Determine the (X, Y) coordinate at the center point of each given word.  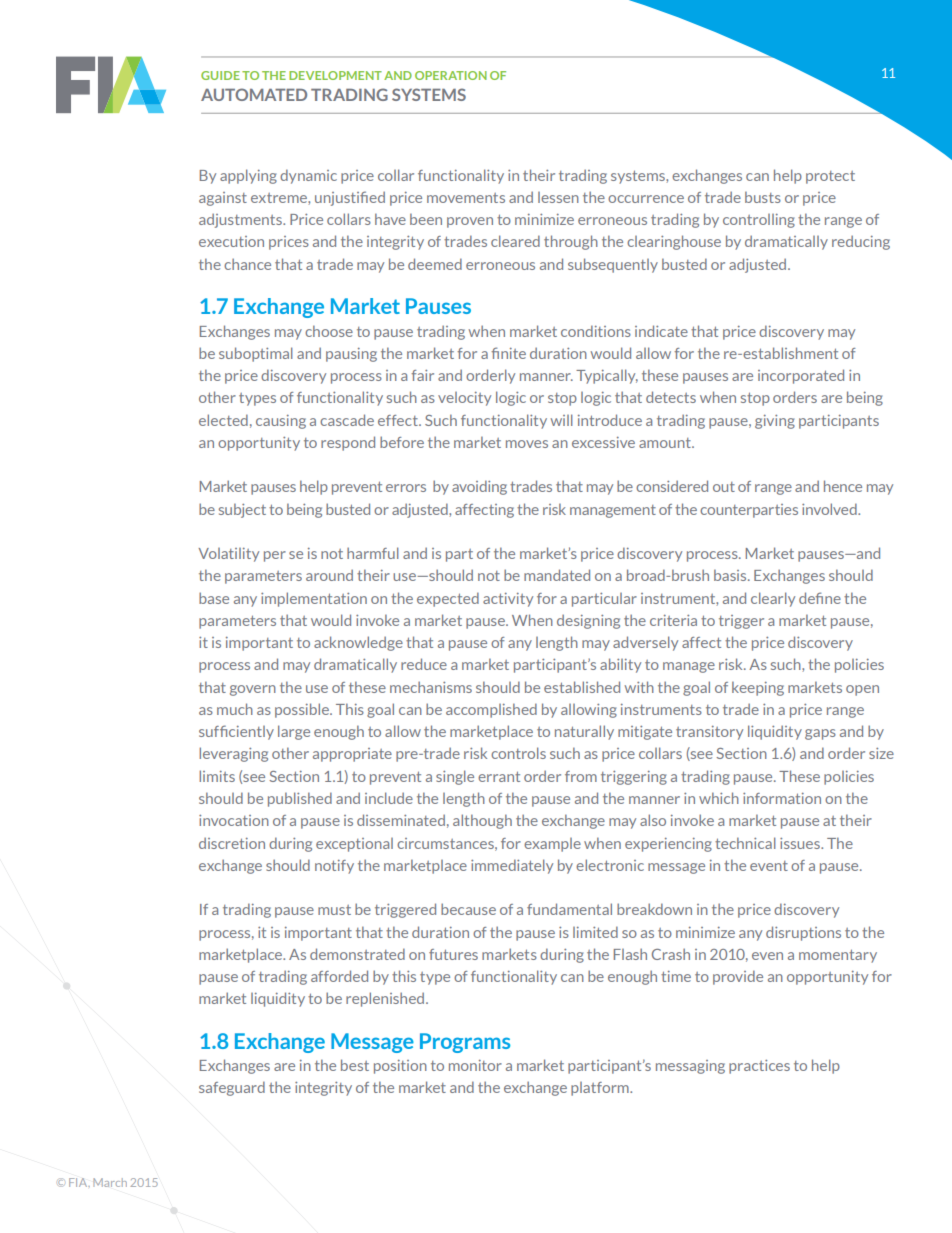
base (214, 598)
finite (508, 353)
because (468, 909)
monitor (475, 1065)
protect (830, 177)
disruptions (803, 933)
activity (508, 600)
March (110, 1182)
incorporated (801, 376)
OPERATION (451, 75)
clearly (773, 599)
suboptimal (256, 354)
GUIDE (220, 75)
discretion (232, 843)
